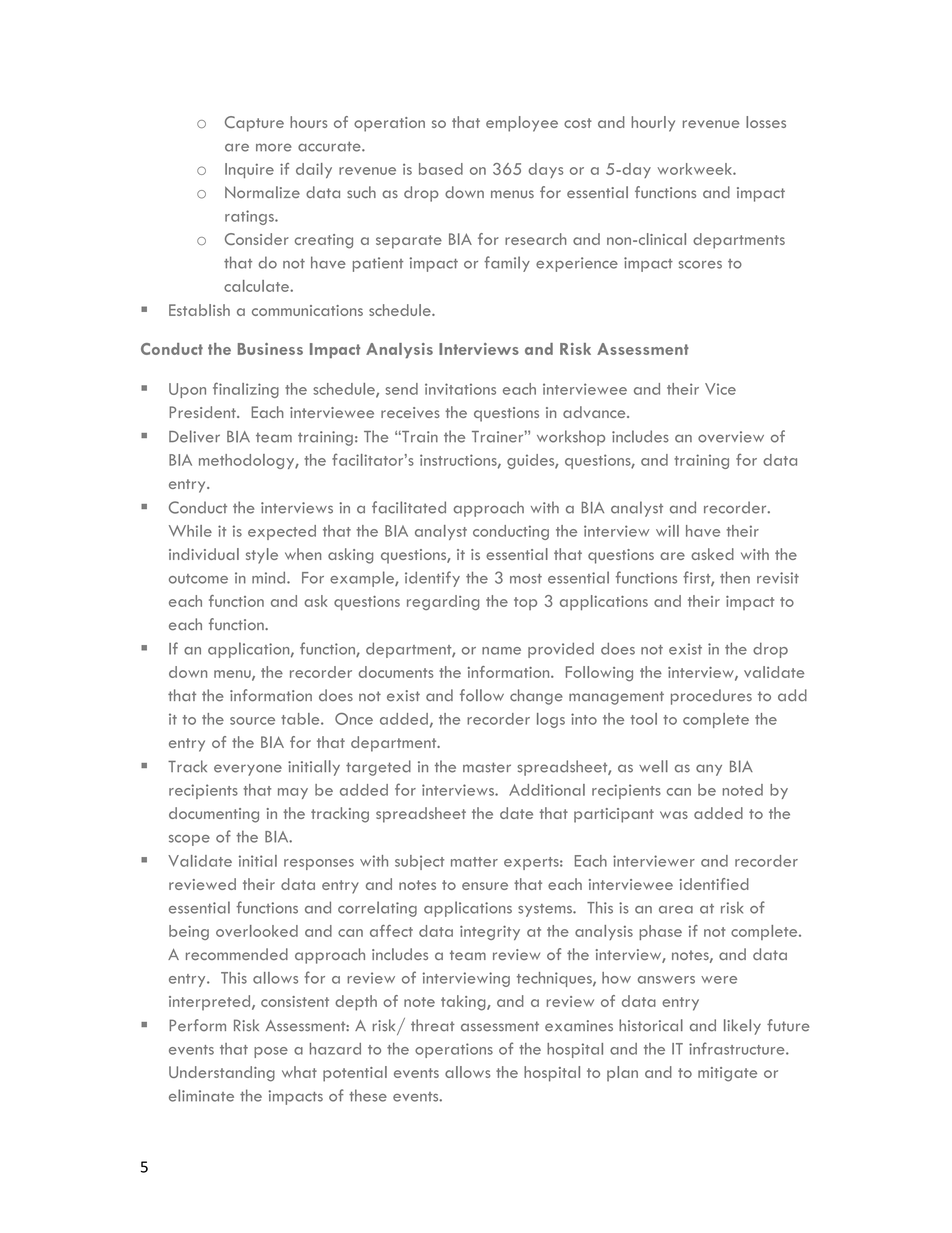 The height and width of the page is (1233, 952). Describe the element at coordinates (271, 1052) in the page. I see `pose` at that location.
